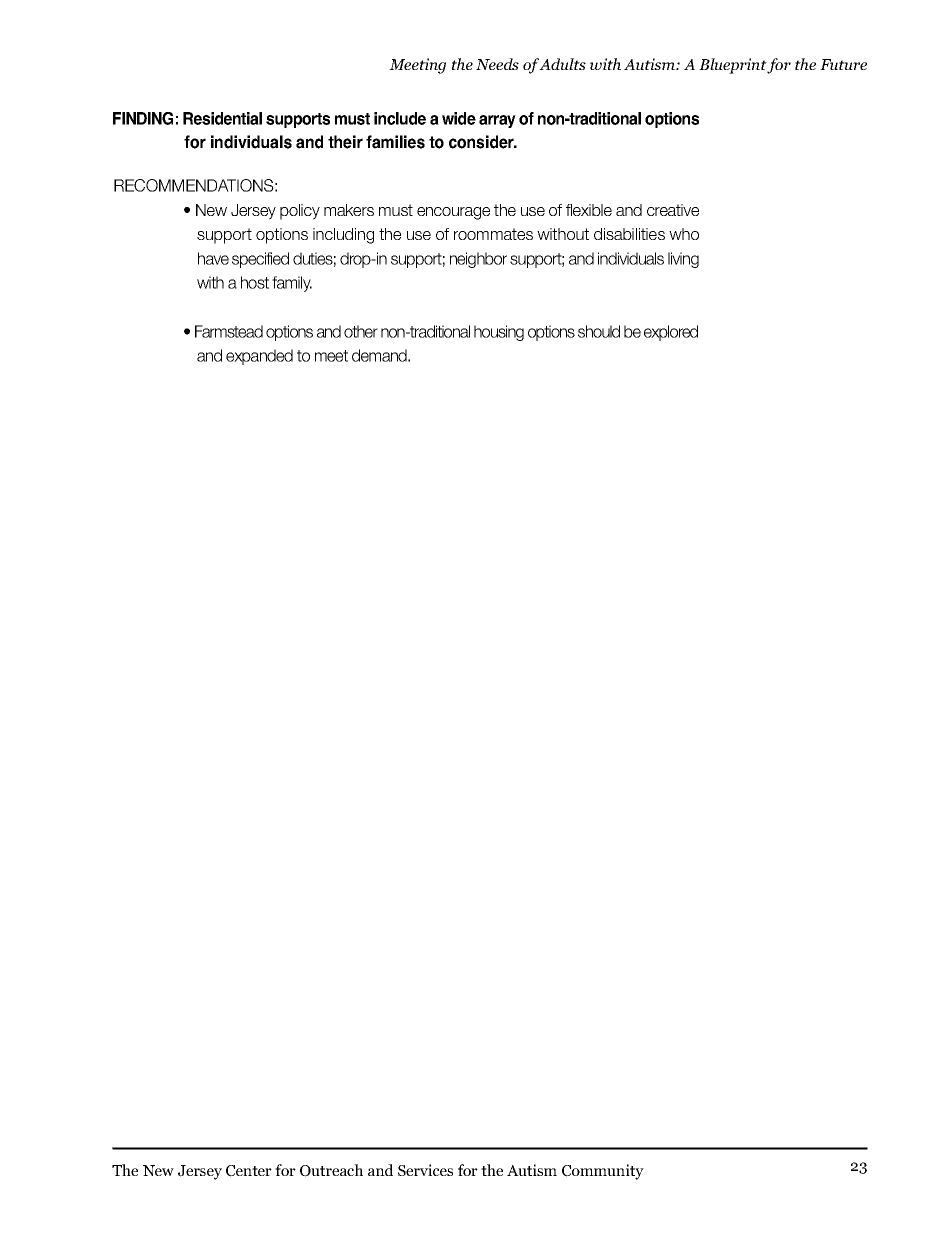  I want to click on array, so click(497, 121).
